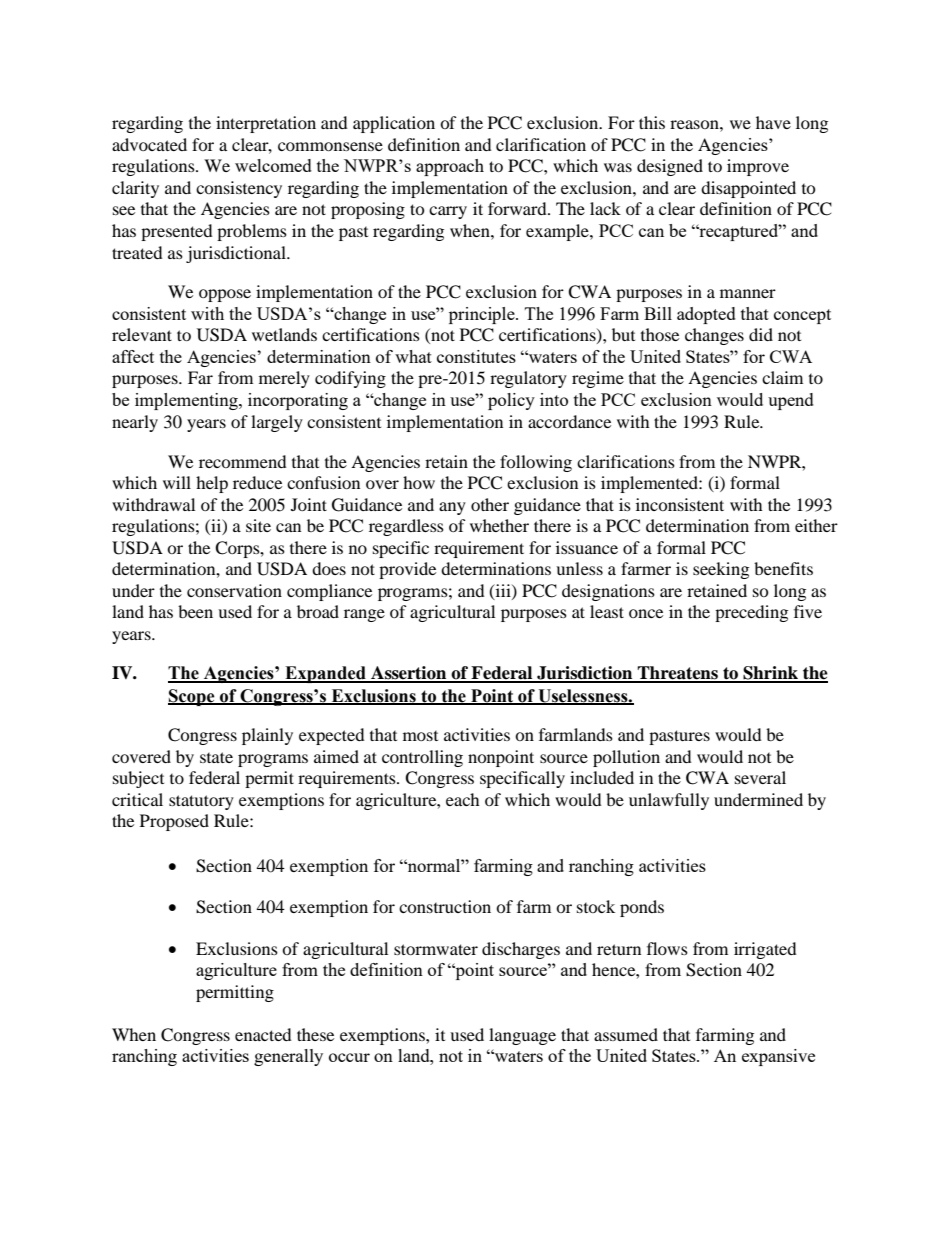 The width and height of the page is (952, 1233). What do you see at coordinates (463, 799) in the page?
I see `each` at bounding box center [463, 799].
